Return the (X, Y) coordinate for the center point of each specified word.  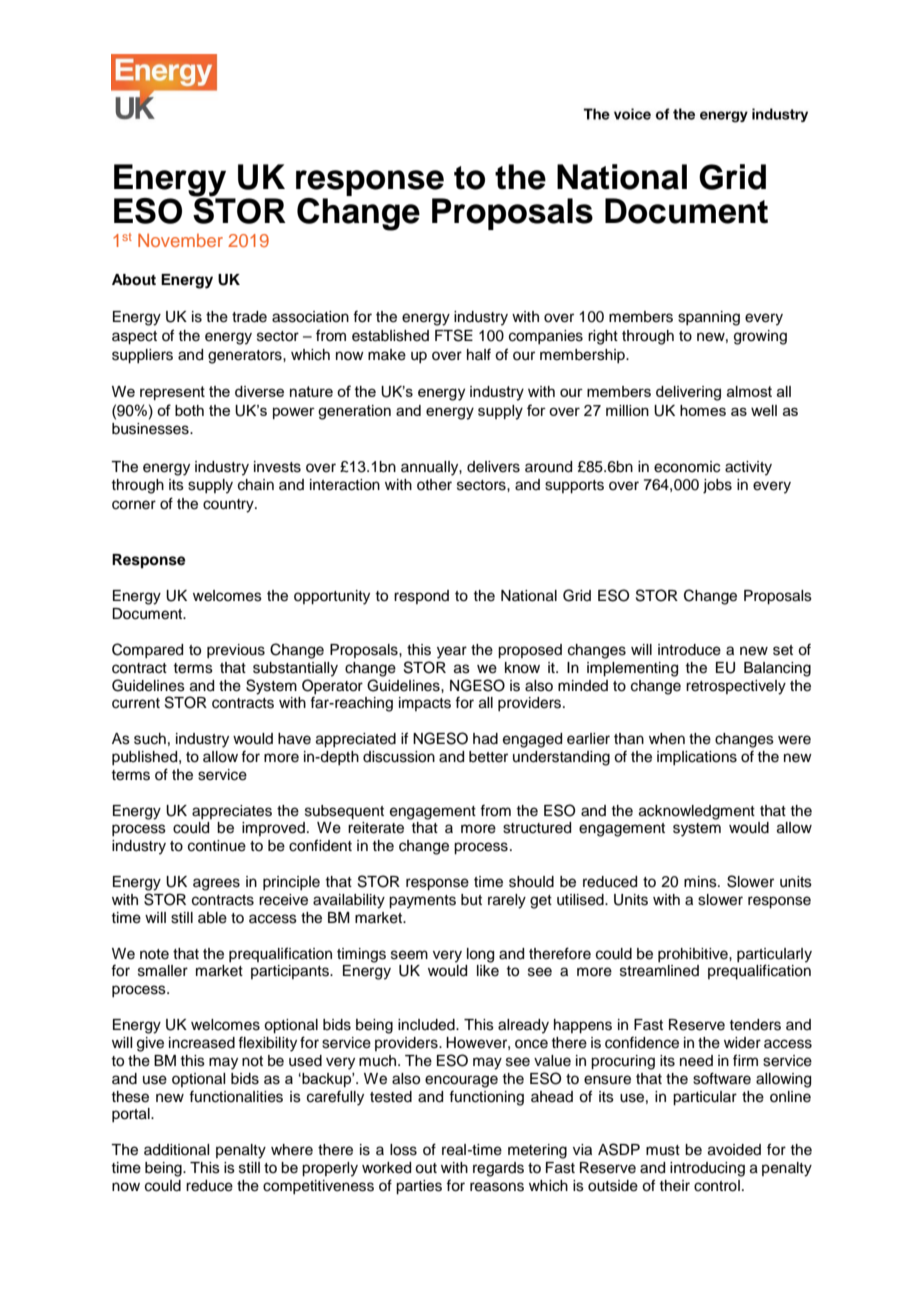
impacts (425, 704)
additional (176, 1150)
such (150, 739)
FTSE (454, 335)
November (180, 240)
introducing (707, 1169)
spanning (709, 318)
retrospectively (736, 687)
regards (498, 1169)
